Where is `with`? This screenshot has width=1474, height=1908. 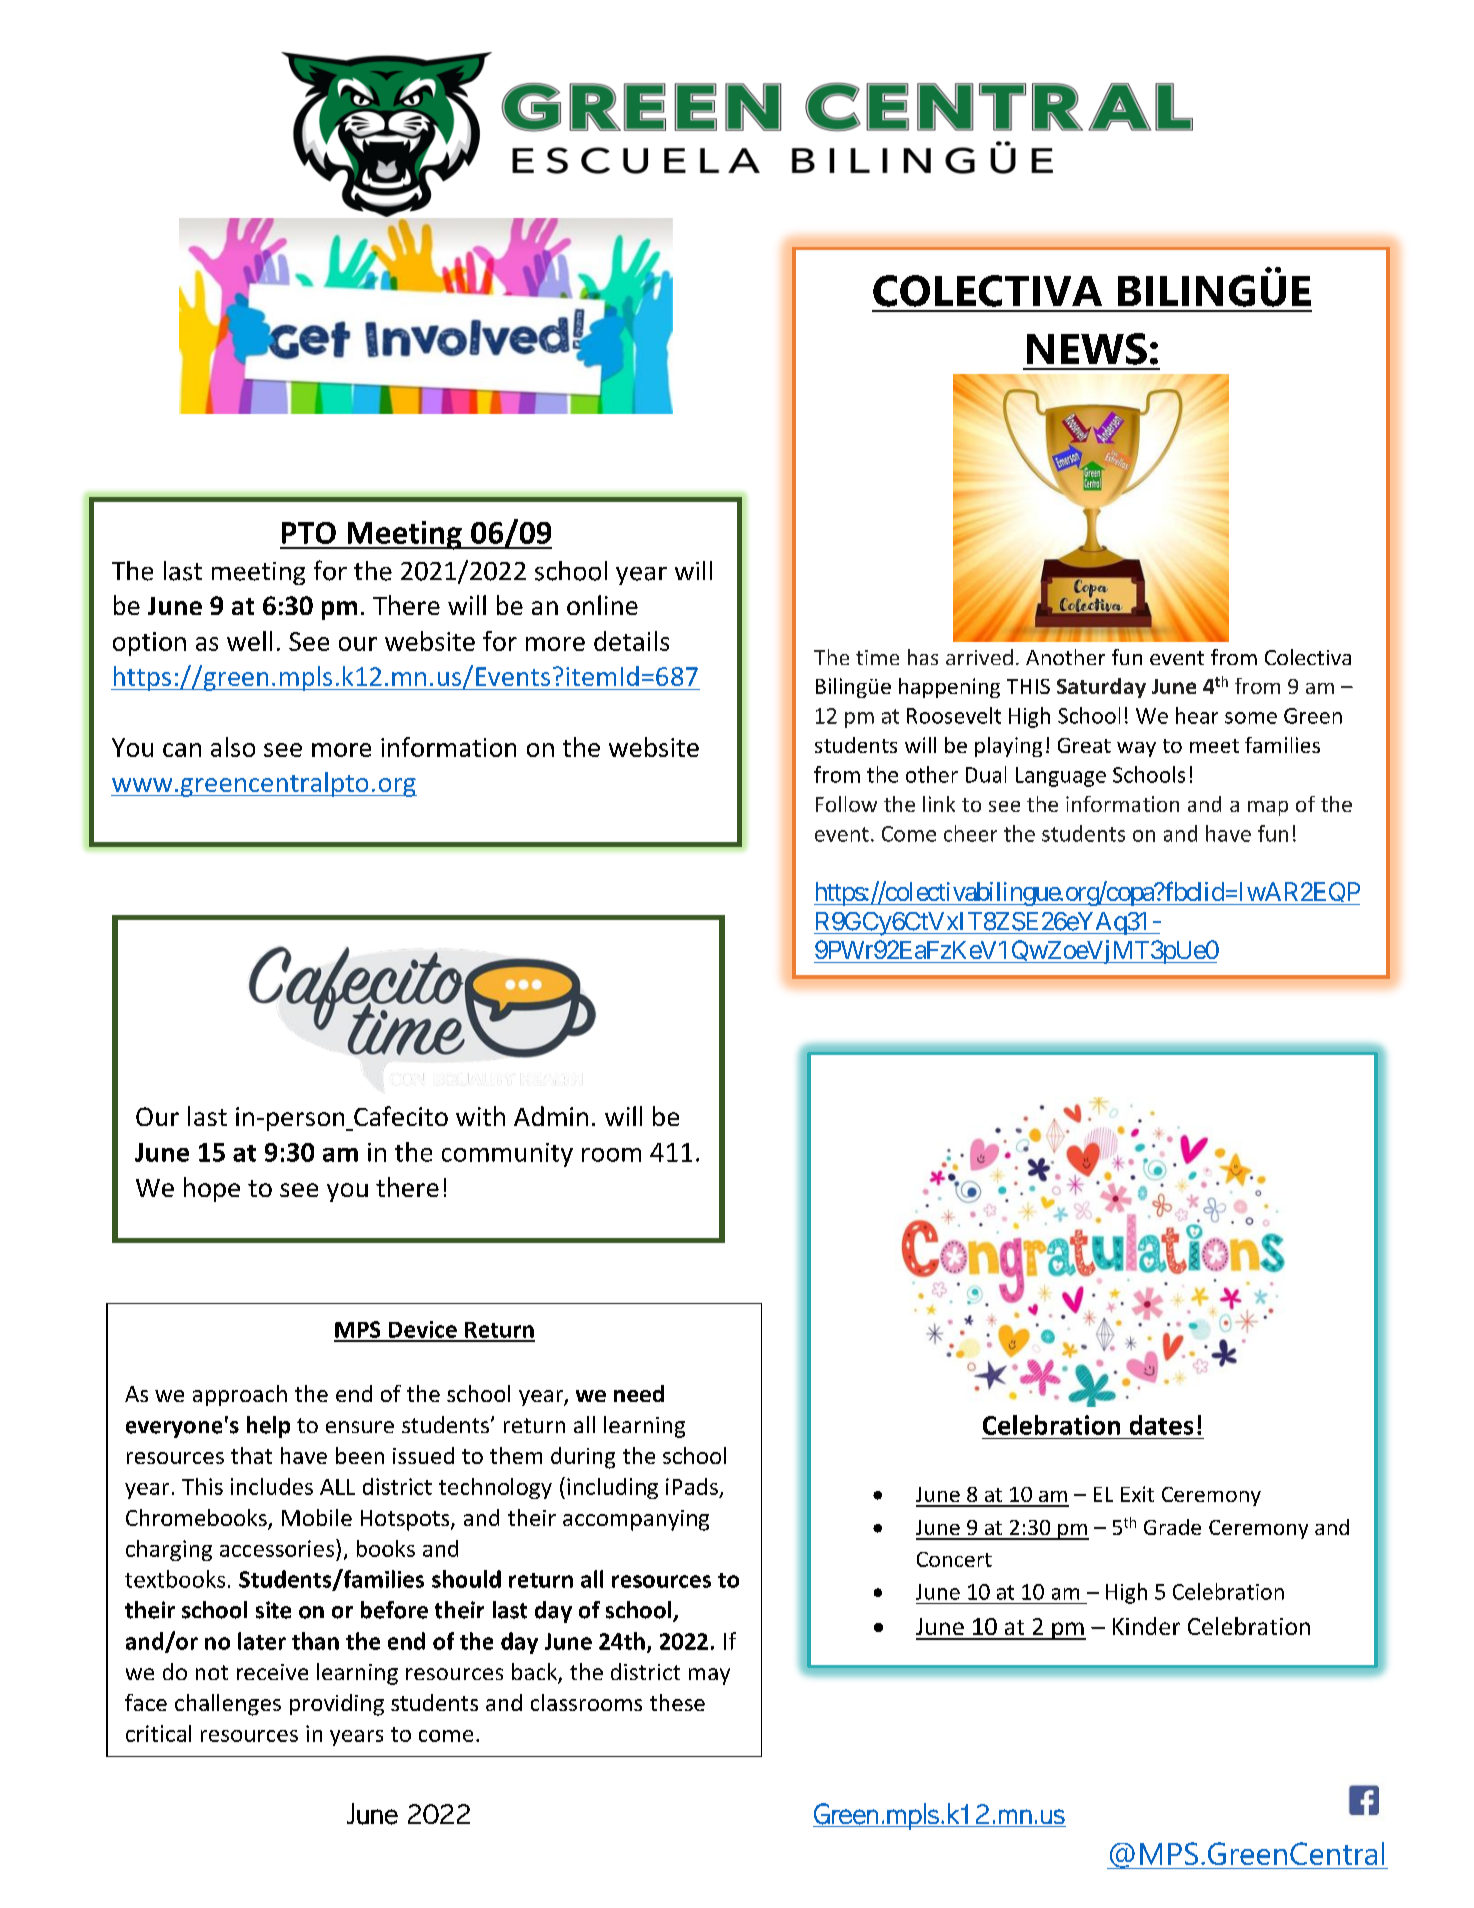 with is located at coordinates (480, 1116).
